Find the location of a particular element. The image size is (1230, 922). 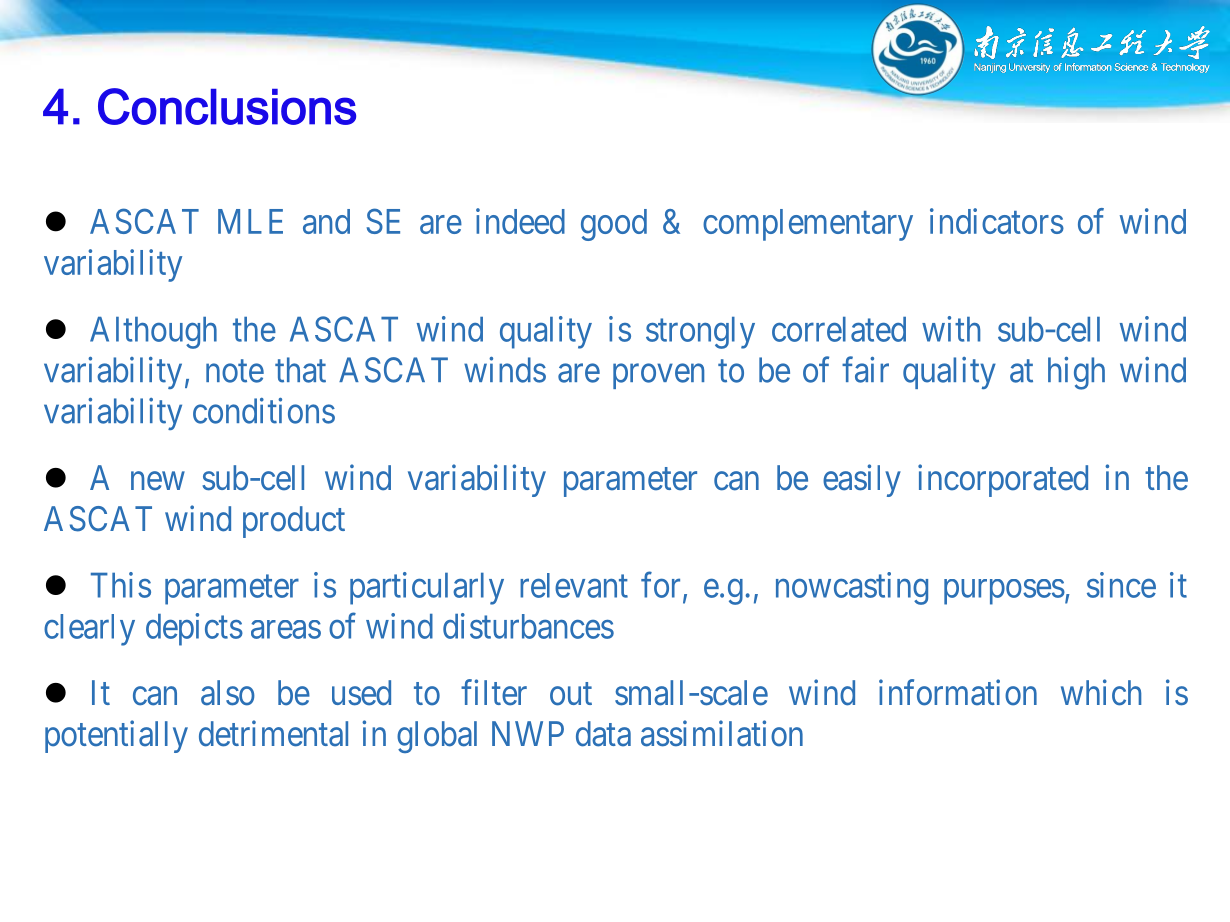

detrimental is located at coordinates (273, 733).
